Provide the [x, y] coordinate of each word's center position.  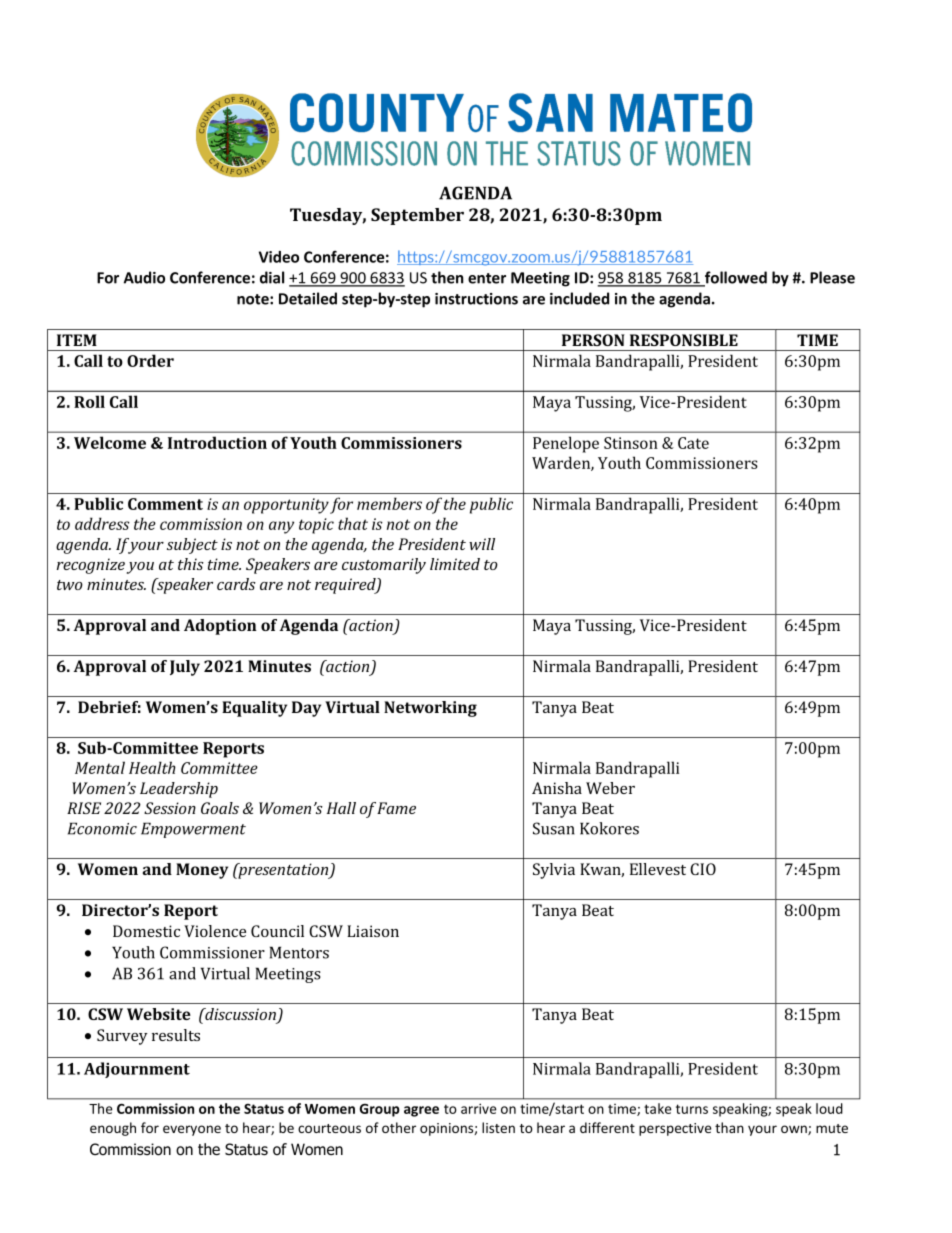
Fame [396, 808]
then [447, 277]
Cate [693, 443]
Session [170, 808]
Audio [144, 277]
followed [735, 278]
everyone [192, 1130]
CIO [703, 869]
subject [192, 546]
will [482, 544]
